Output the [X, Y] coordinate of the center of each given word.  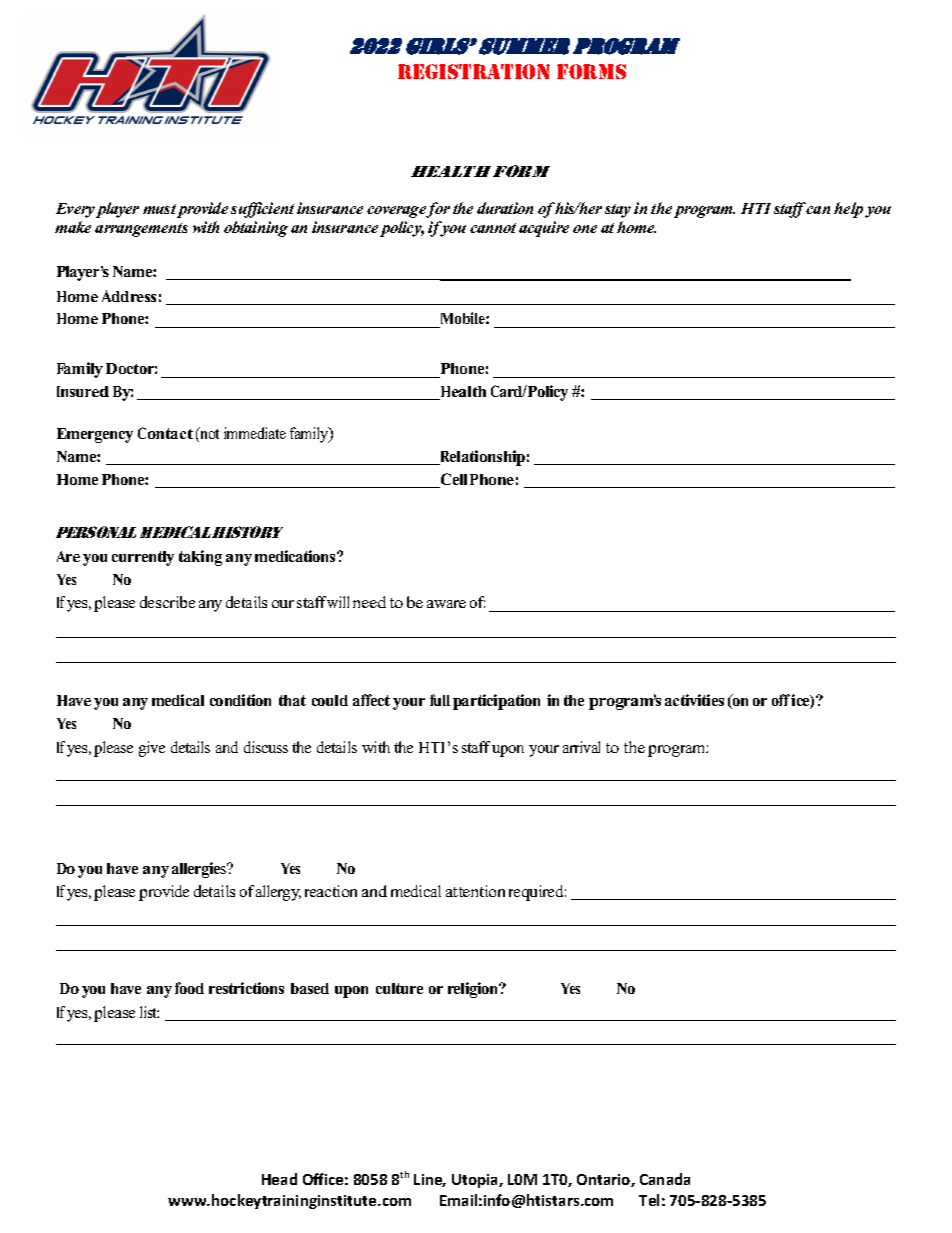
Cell [452, 480]
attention [475, 891]
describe [167, 602]
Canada [665, 1179]
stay [618, 211]
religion [474, 990]
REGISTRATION [474, 71]
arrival [581, 747]
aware [446, 604]
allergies [200, 870]
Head [279, 1179]
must [159, 209]
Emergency [95, 435]
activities [694, 700]
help [848, 210]
